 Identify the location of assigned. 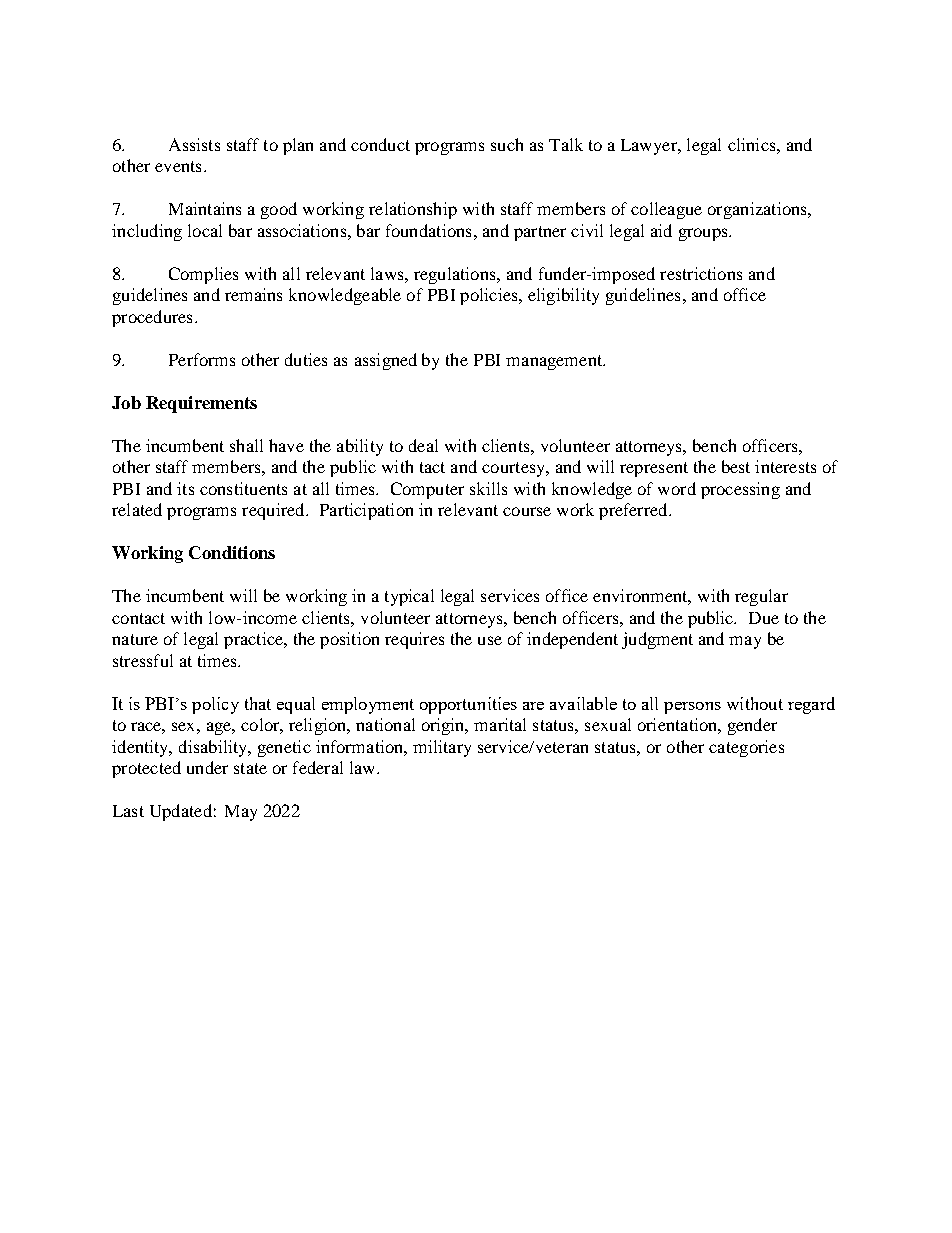
(386, 361).
